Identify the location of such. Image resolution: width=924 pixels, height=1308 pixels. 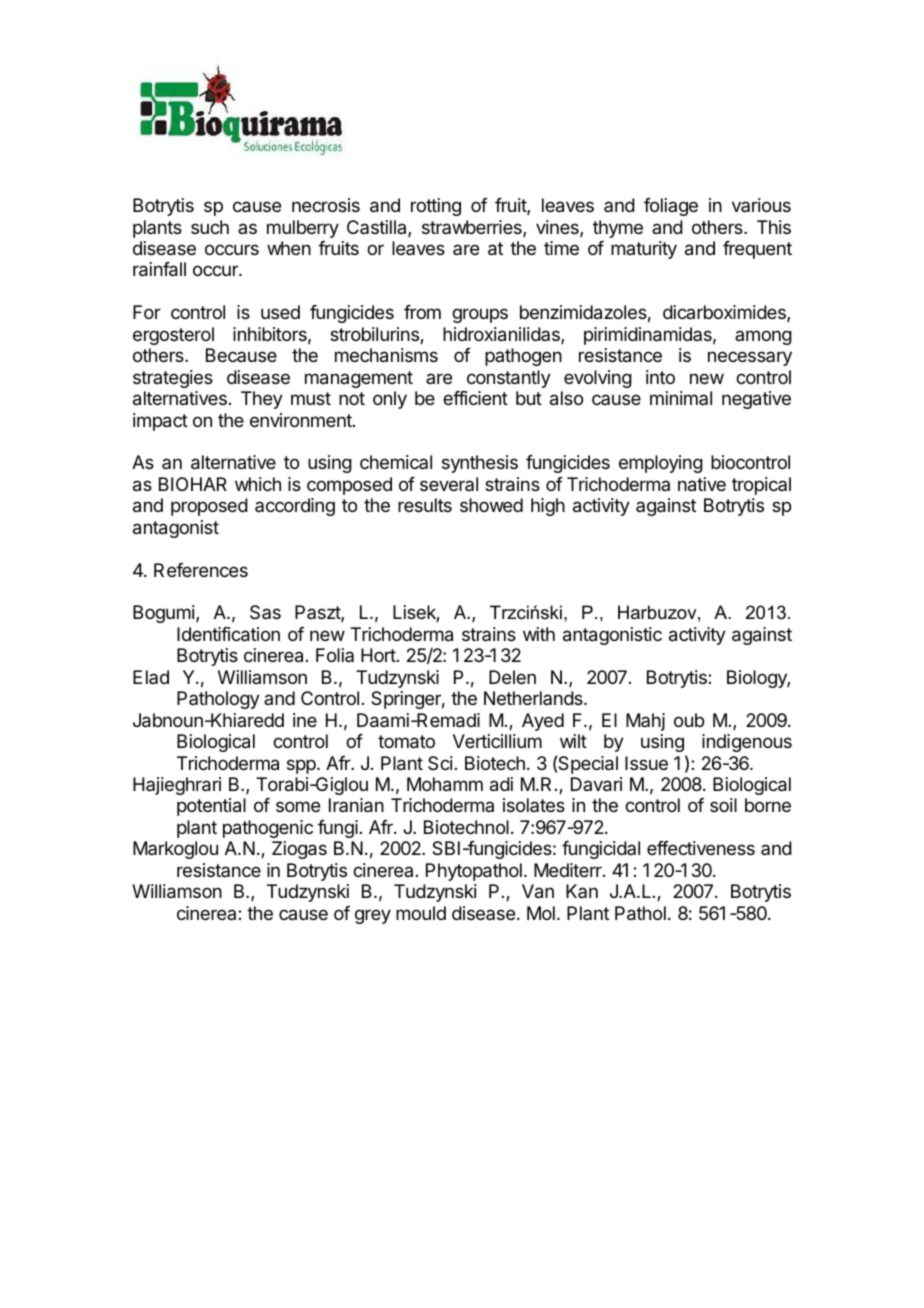
(210, 227).
